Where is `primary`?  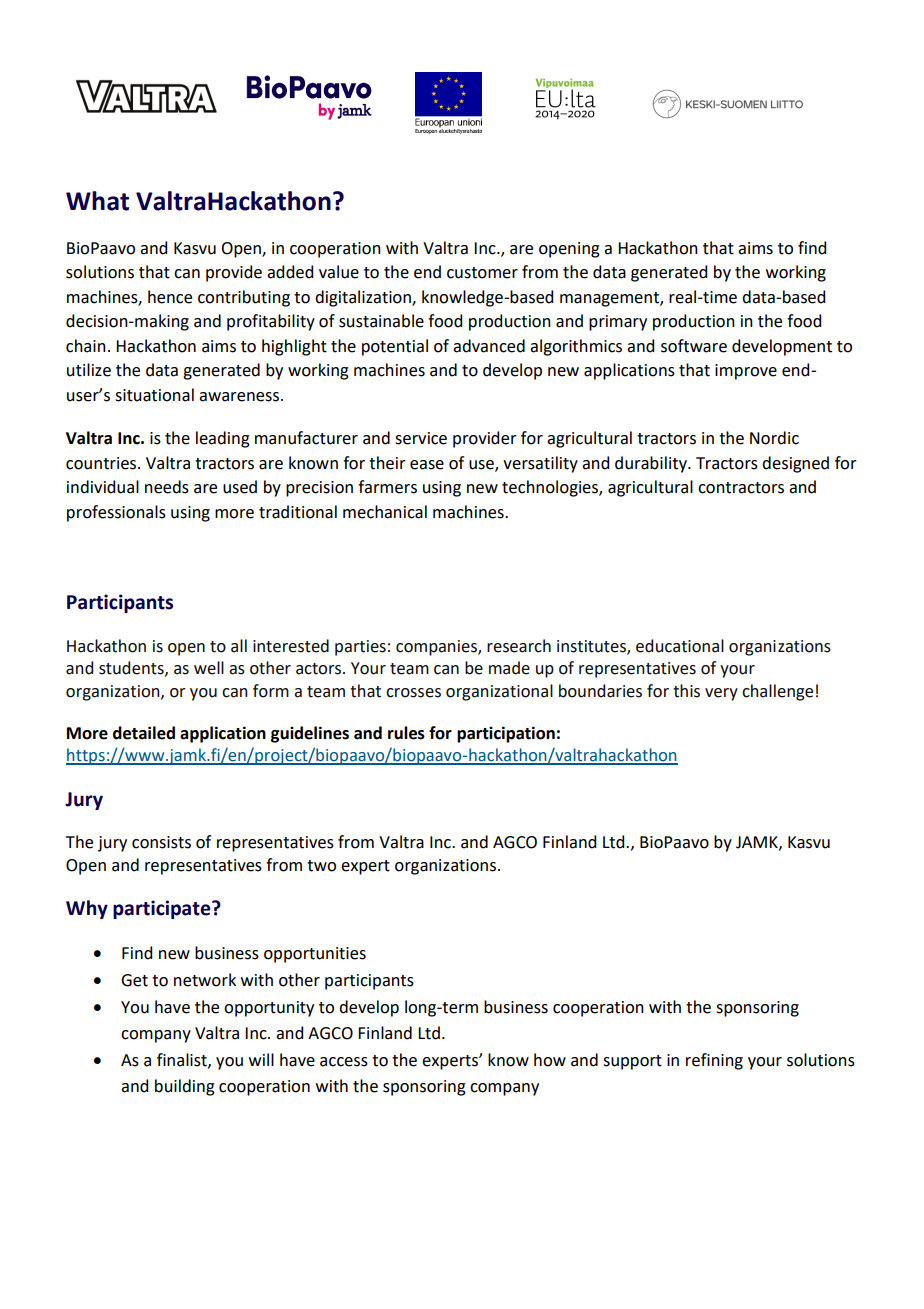
primary is located at coordinates (618, 323).
